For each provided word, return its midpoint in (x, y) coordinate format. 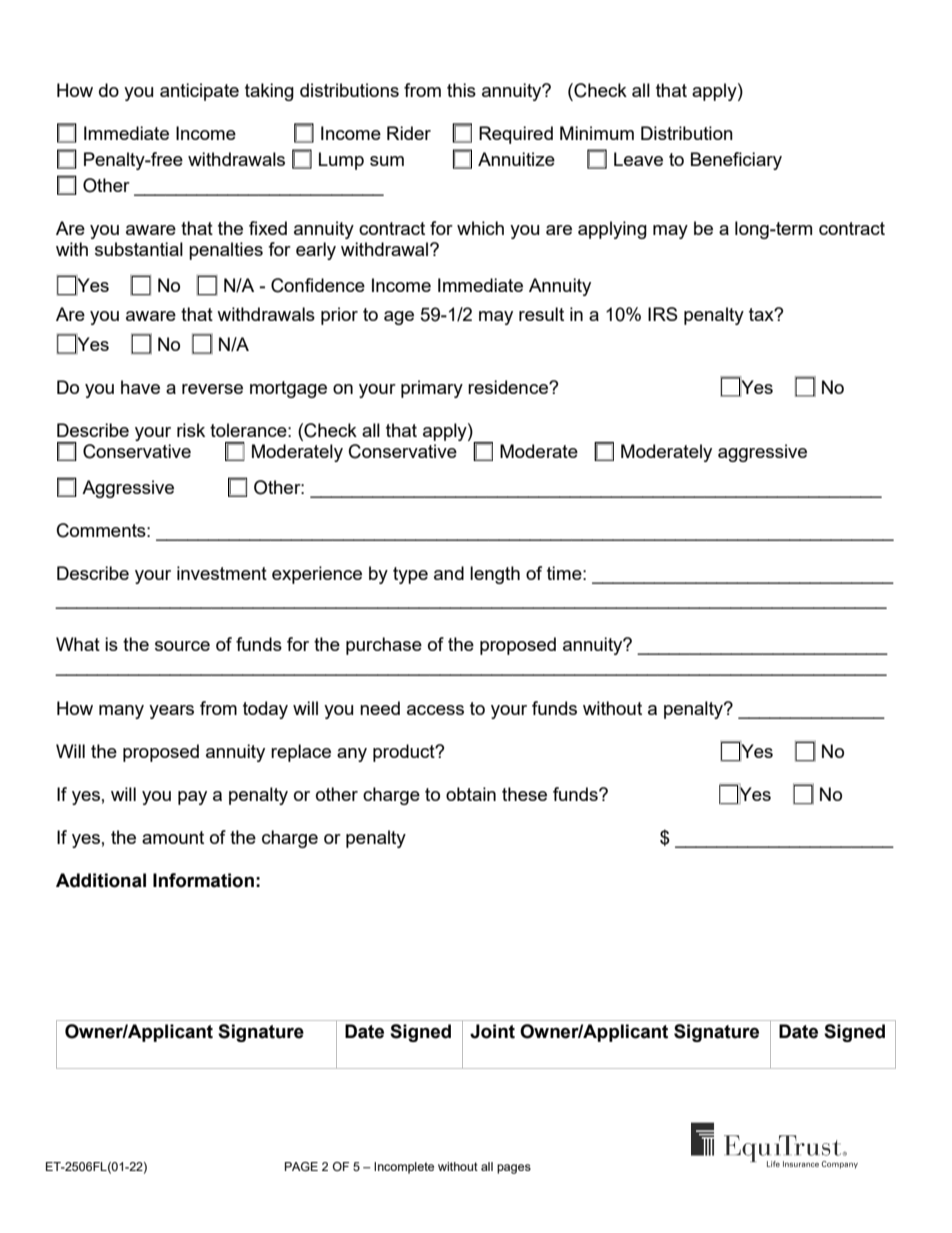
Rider (409, 133)
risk (191, 430)
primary (432, 389)
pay (192, 798)
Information (203, 880)
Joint (492, 1031)
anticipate (199, 92)
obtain (471, 794)
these (524, 794)
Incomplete (404, 1168)
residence (509, 387)
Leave (638, 159)
